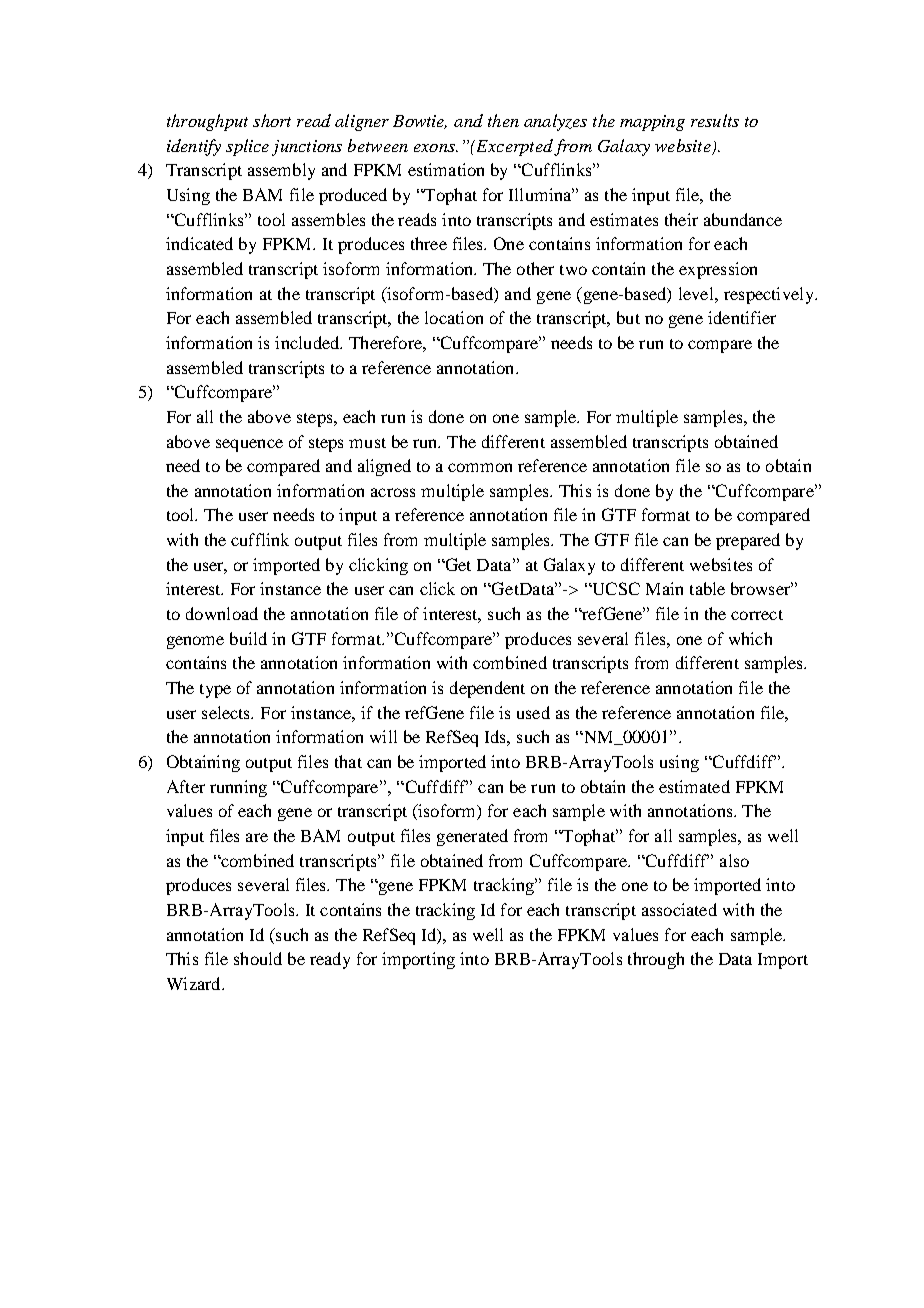 Image resolution: width=924 pixels, height=1308 pixels. What do you see at coordinates (742, 317) in the screenshot?
I see `identifier` at bounding box center [742, 317].
